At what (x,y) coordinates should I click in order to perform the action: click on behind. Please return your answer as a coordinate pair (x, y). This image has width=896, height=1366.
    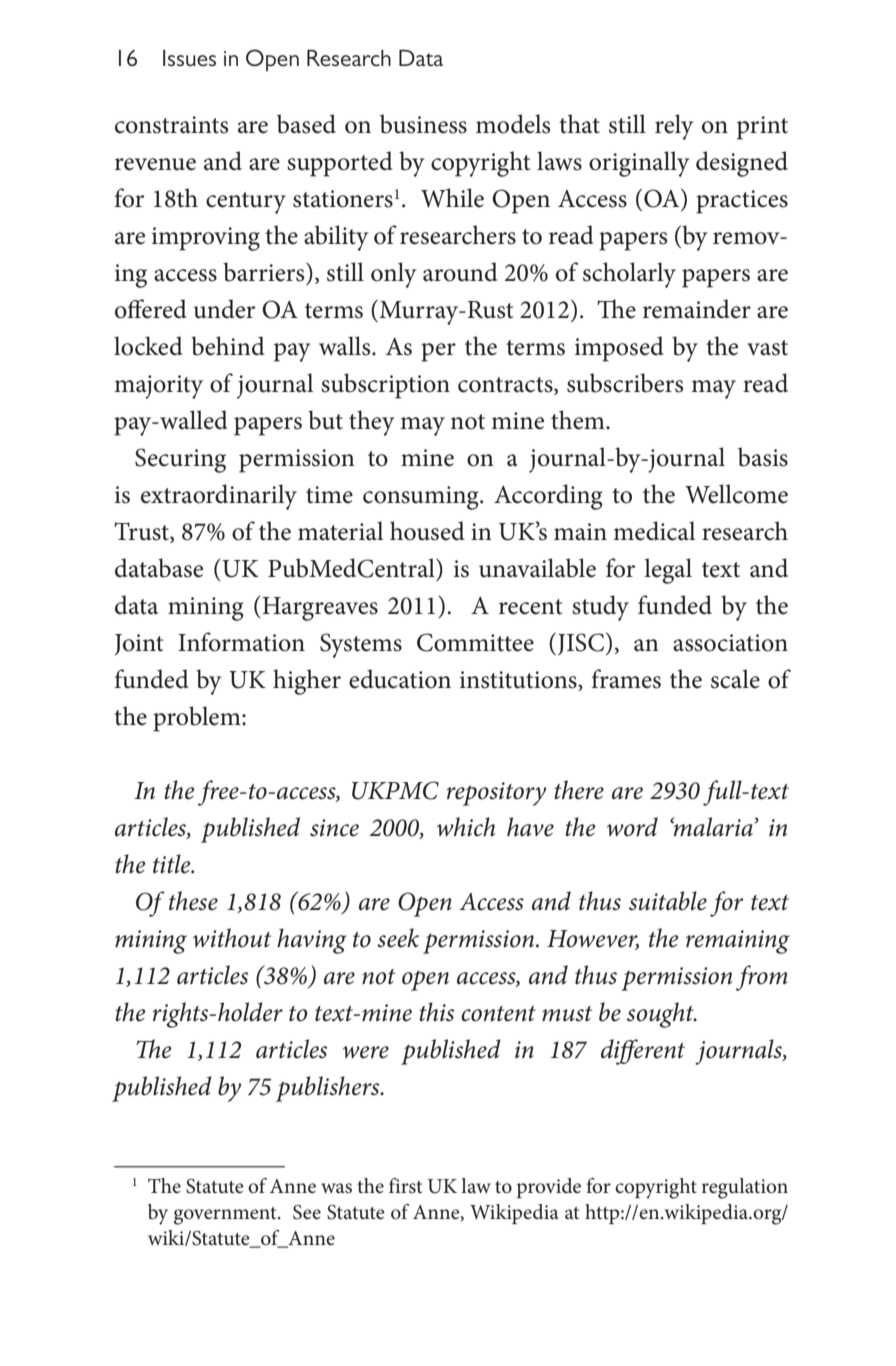
    Looking at the image, I should click on (228, 346).
